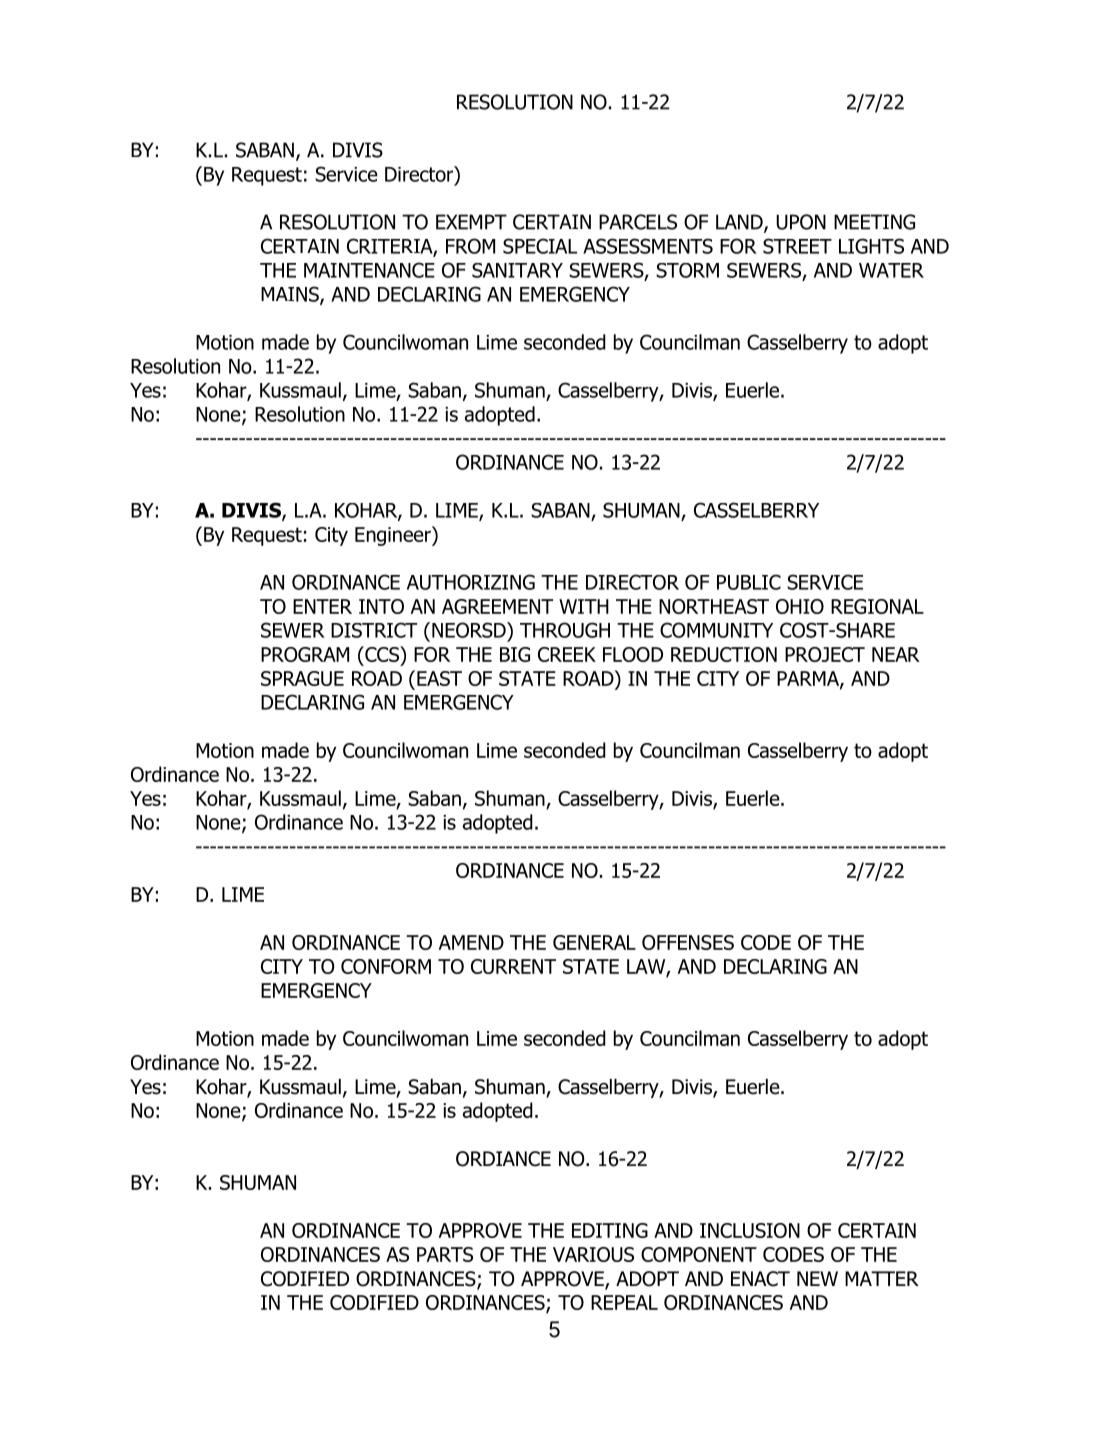 Image resolution: width=1106 pixels, height=1432 pixels. I want to click on VARIOUS, so click(593, 1254).
